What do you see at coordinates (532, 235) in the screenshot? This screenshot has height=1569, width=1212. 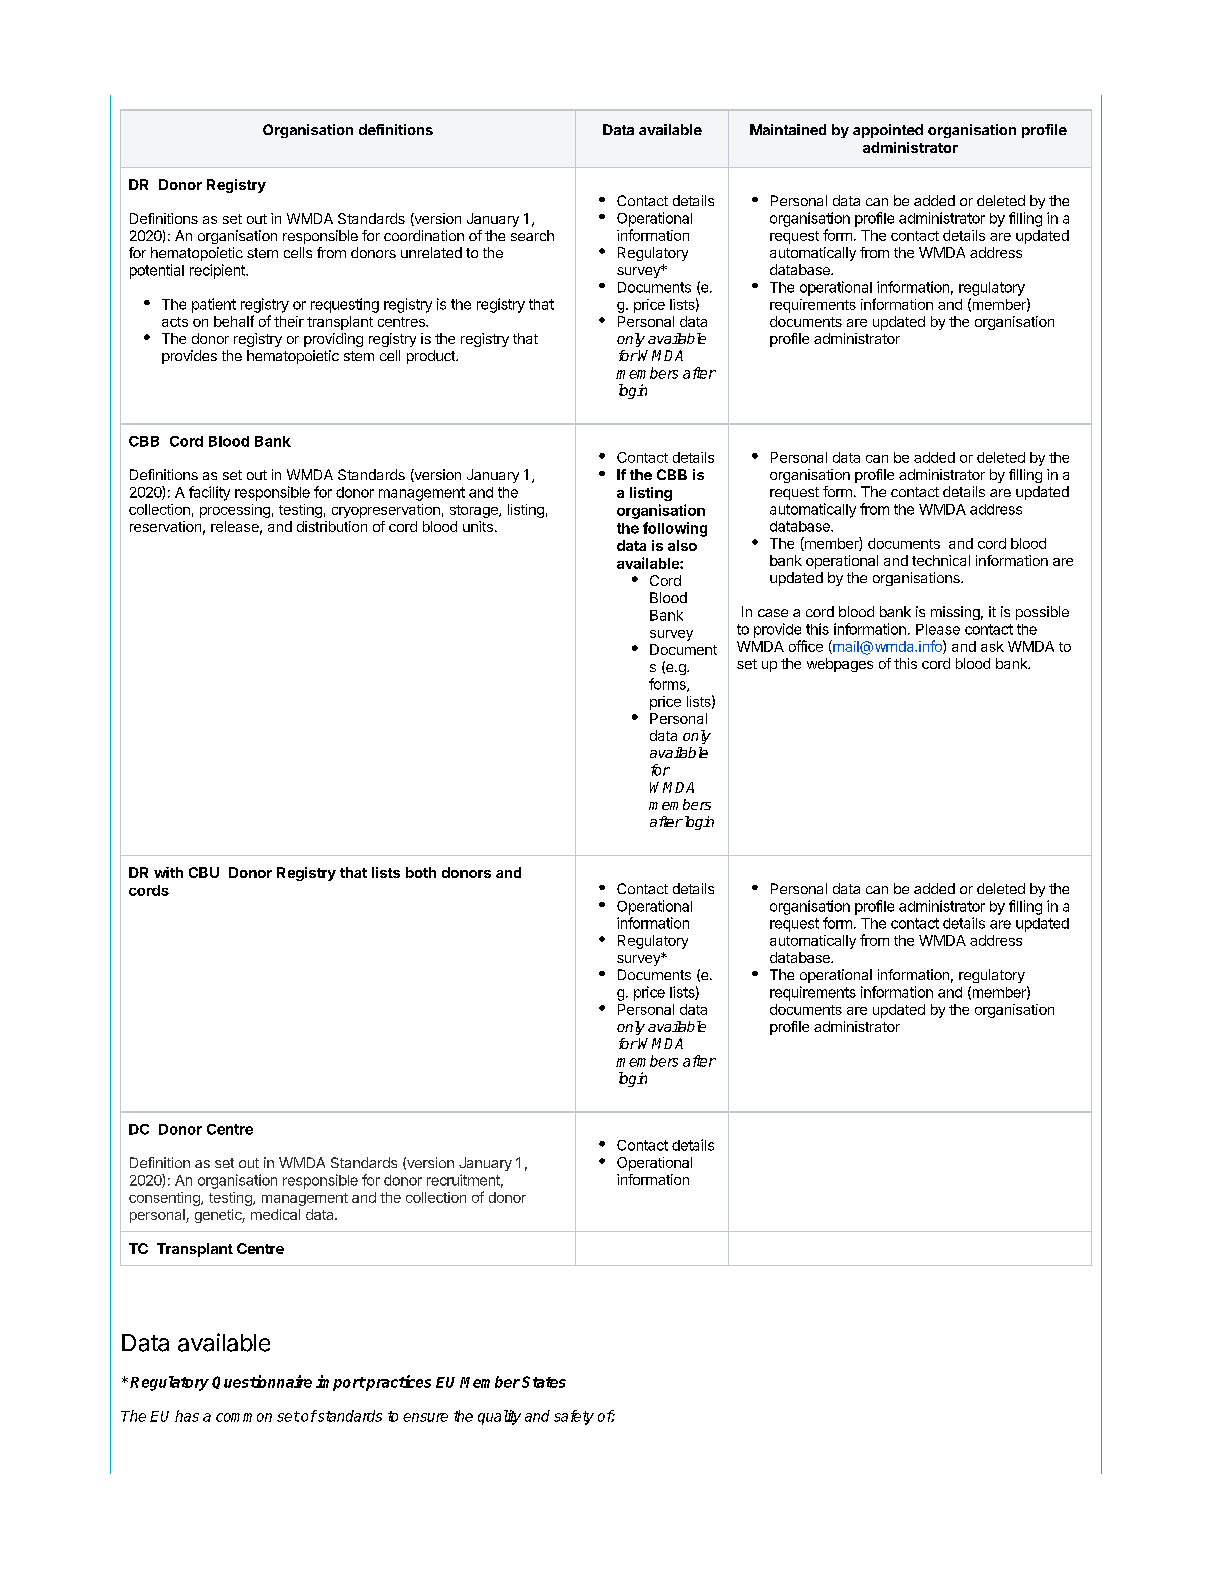 I see `search` at bounding box center [532, 235].
